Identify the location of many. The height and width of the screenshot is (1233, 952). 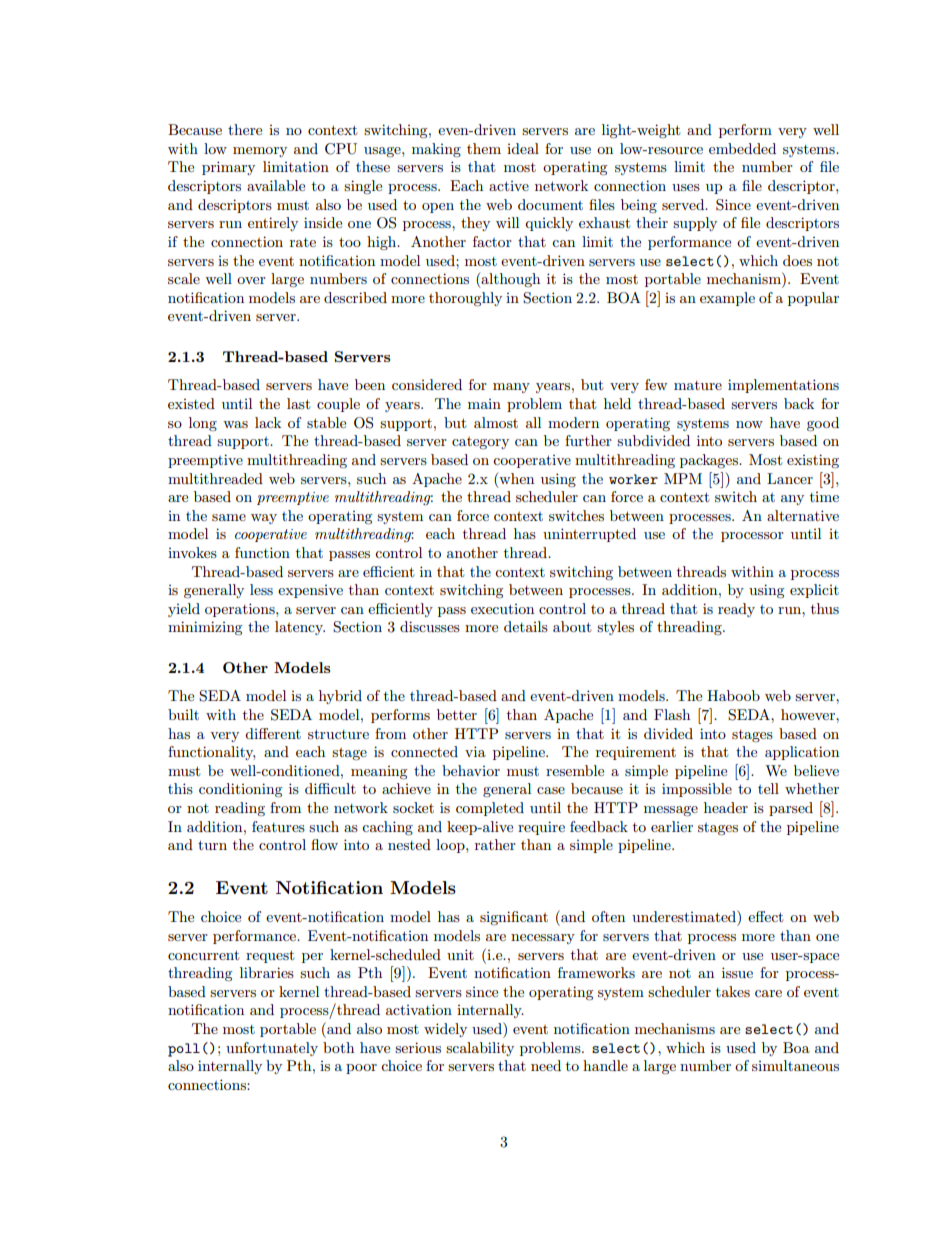
(511, 388).
